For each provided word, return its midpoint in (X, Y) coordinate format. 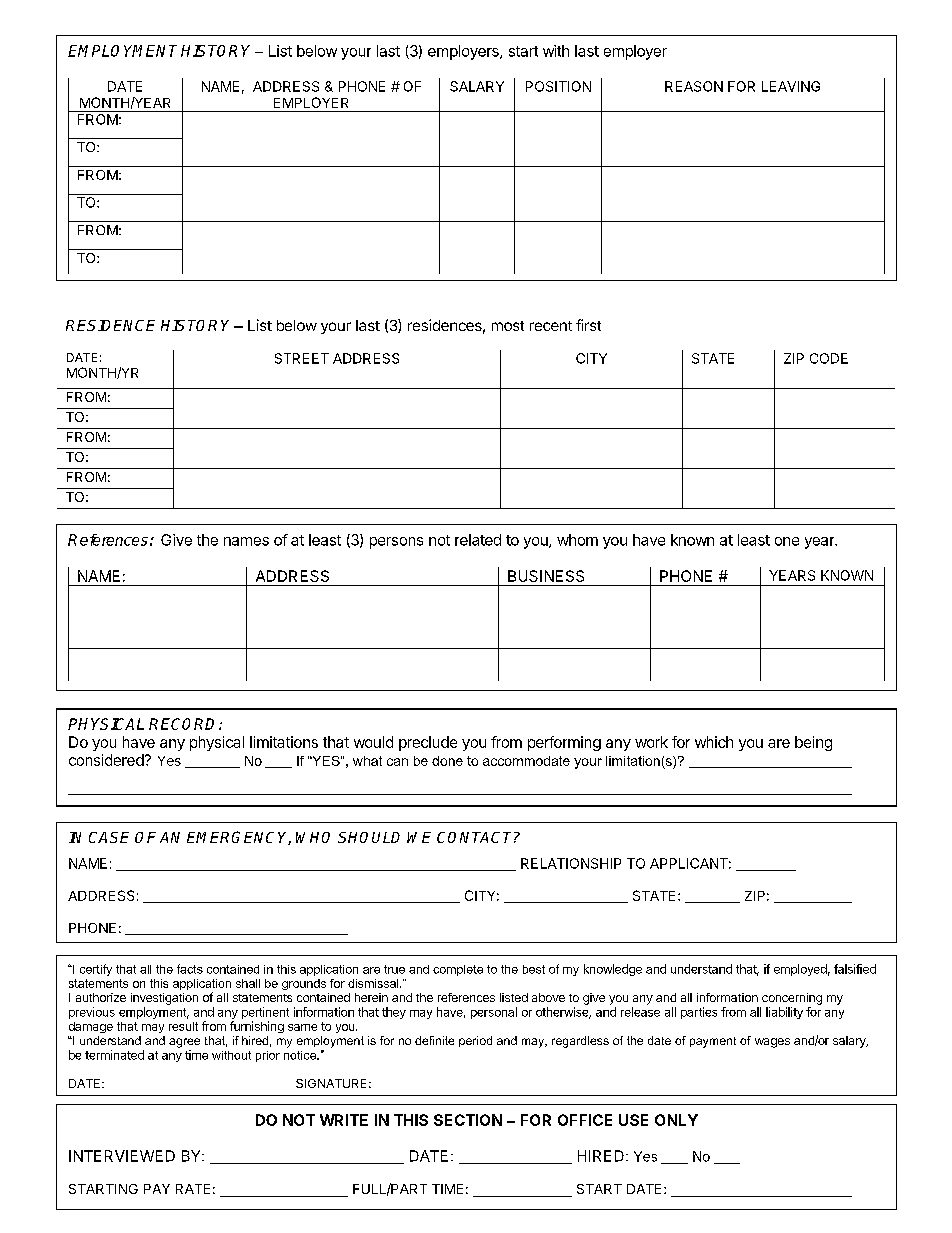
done (447, 761)
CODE (829, 358)
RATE (193, 1189)
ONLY (676, 1120)
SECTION (468, 1120)
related (478, 540)
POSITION (558, 86)
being (813, 743)
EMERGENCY (239, 838)
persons (396, 543)
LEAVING (791, 86)
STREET (302, 358)
